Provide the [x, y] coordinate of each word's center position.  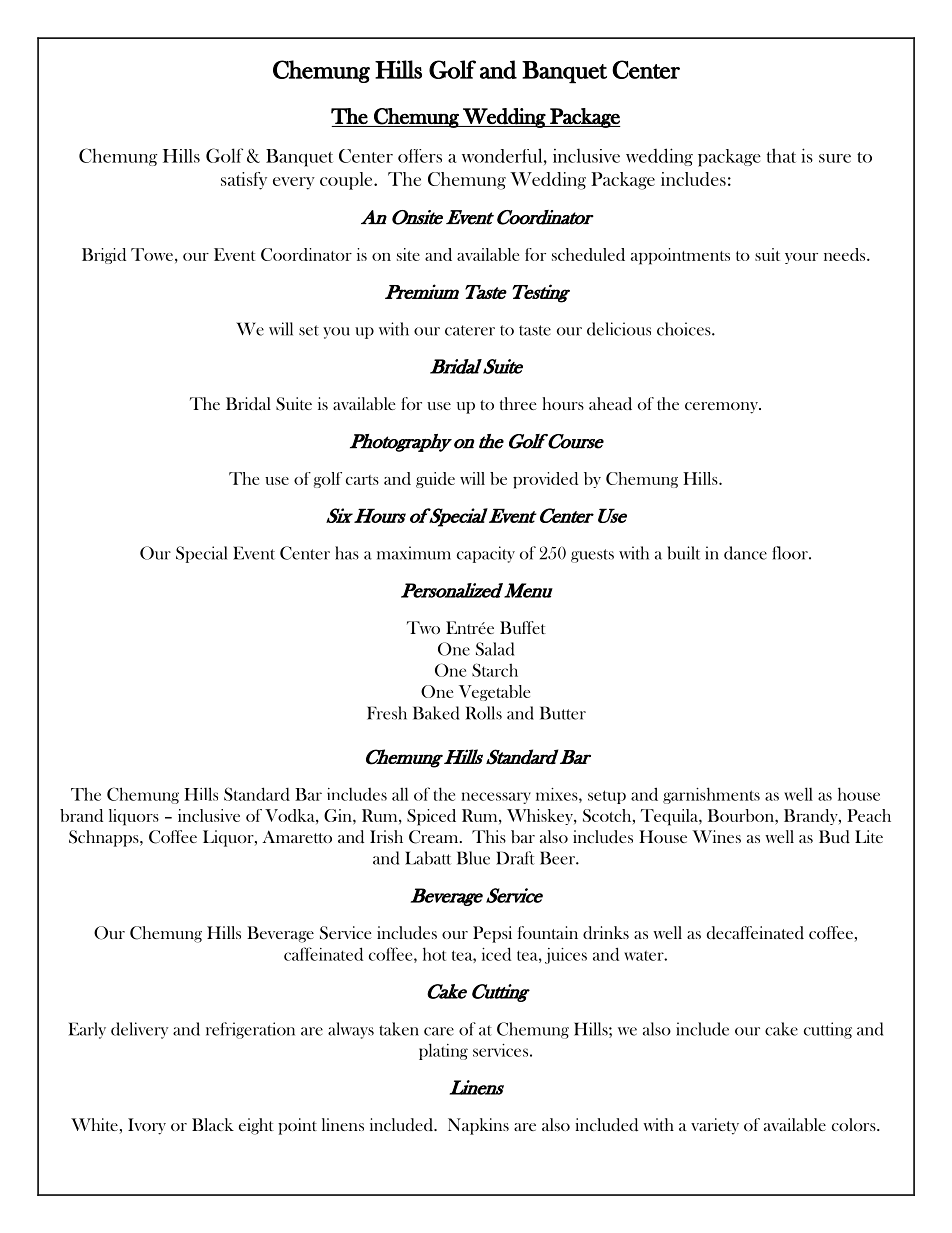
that [781, 155]
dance [745, 553]
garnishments [711, 795]
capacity [486, 554]
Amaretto [297, 836]
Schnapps [105, 838]
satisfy [244, 181]
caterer [470, 330]
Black [213, 1124]
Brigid [104, 256]
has [347, 553]
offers [420, 156]
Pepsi [492, 934]
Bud [834, 837]
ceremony [722, 408]
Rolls [483, 713]
